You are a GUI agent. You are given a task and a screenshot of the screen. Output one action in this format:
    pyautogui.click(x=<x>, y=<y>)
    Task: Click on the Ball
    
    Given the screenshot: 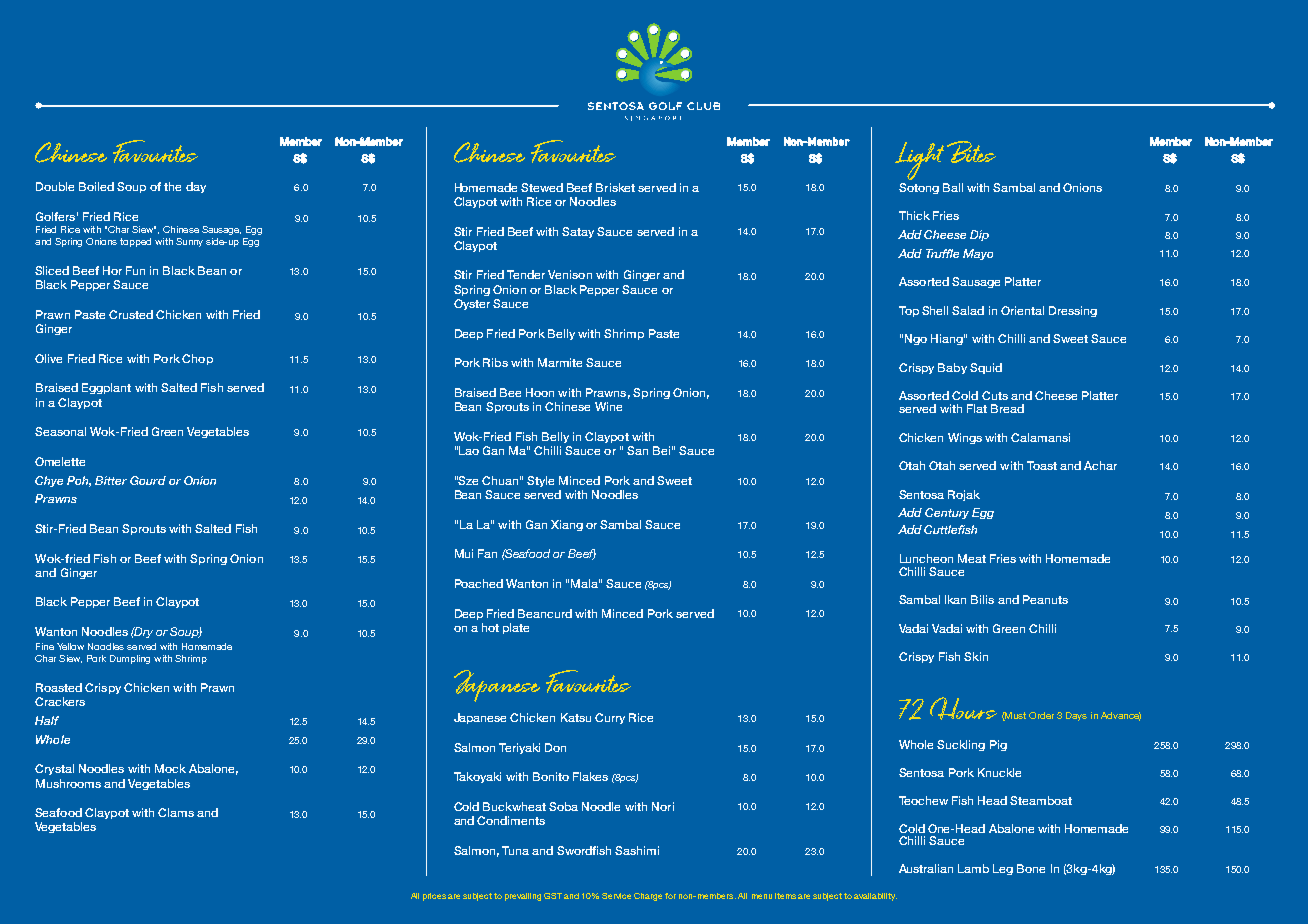 What is the action you would take?
    pyautogui.click(x=953, y=187)
